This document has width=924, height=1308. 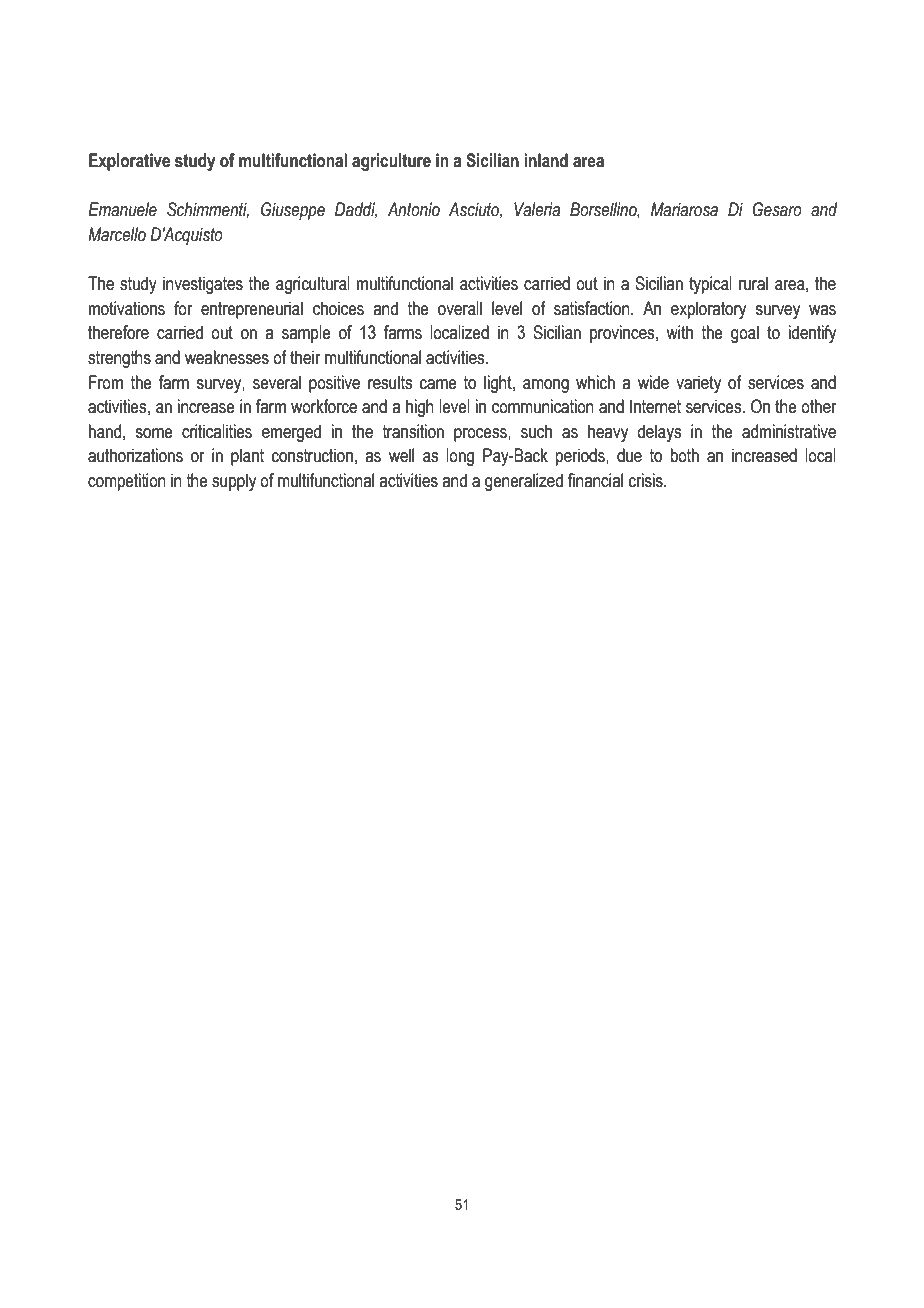 I want to click on agricultural, so click(x=313, y=285).
